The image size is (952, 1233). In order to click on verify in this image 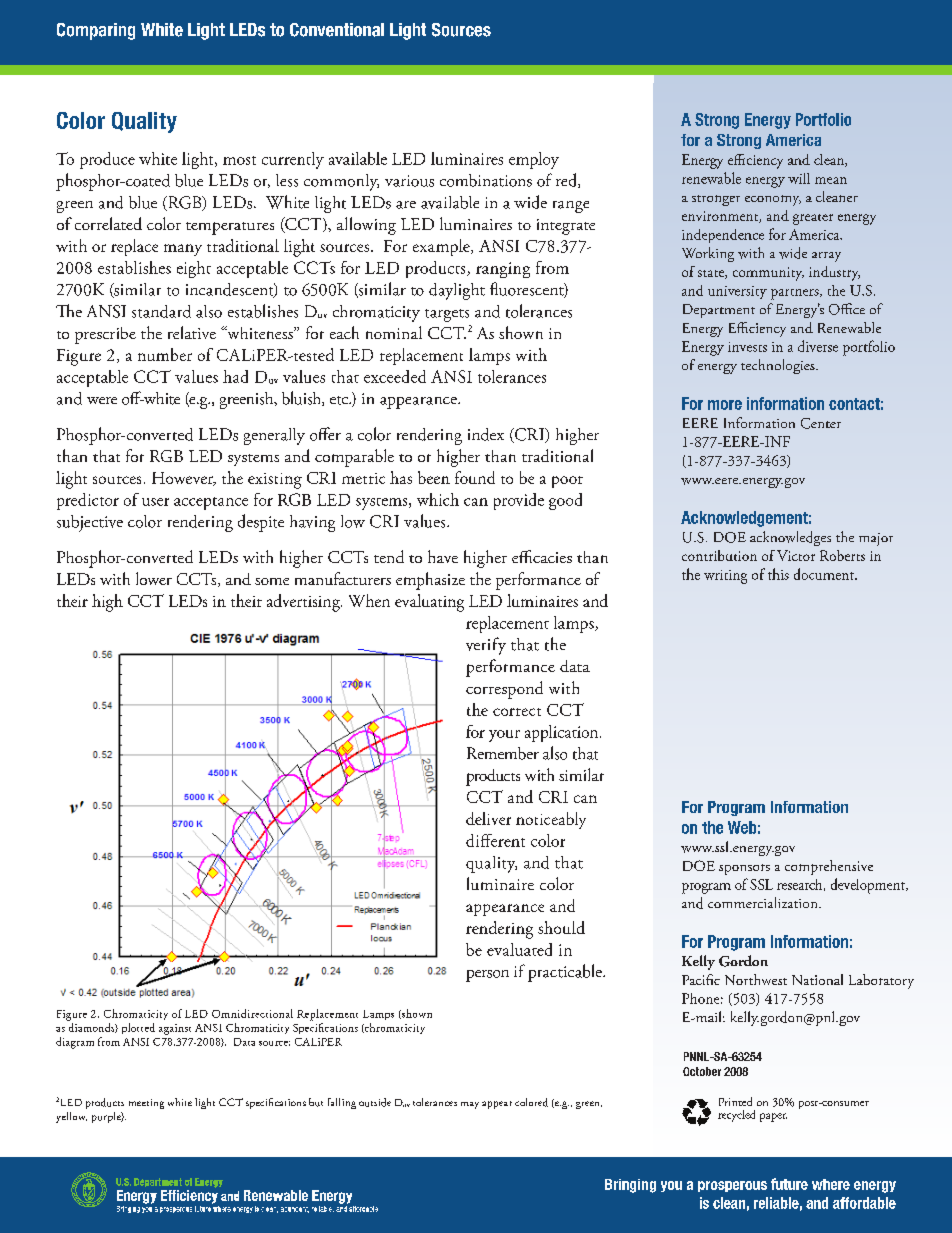, I will do `click(486, 646)`.
